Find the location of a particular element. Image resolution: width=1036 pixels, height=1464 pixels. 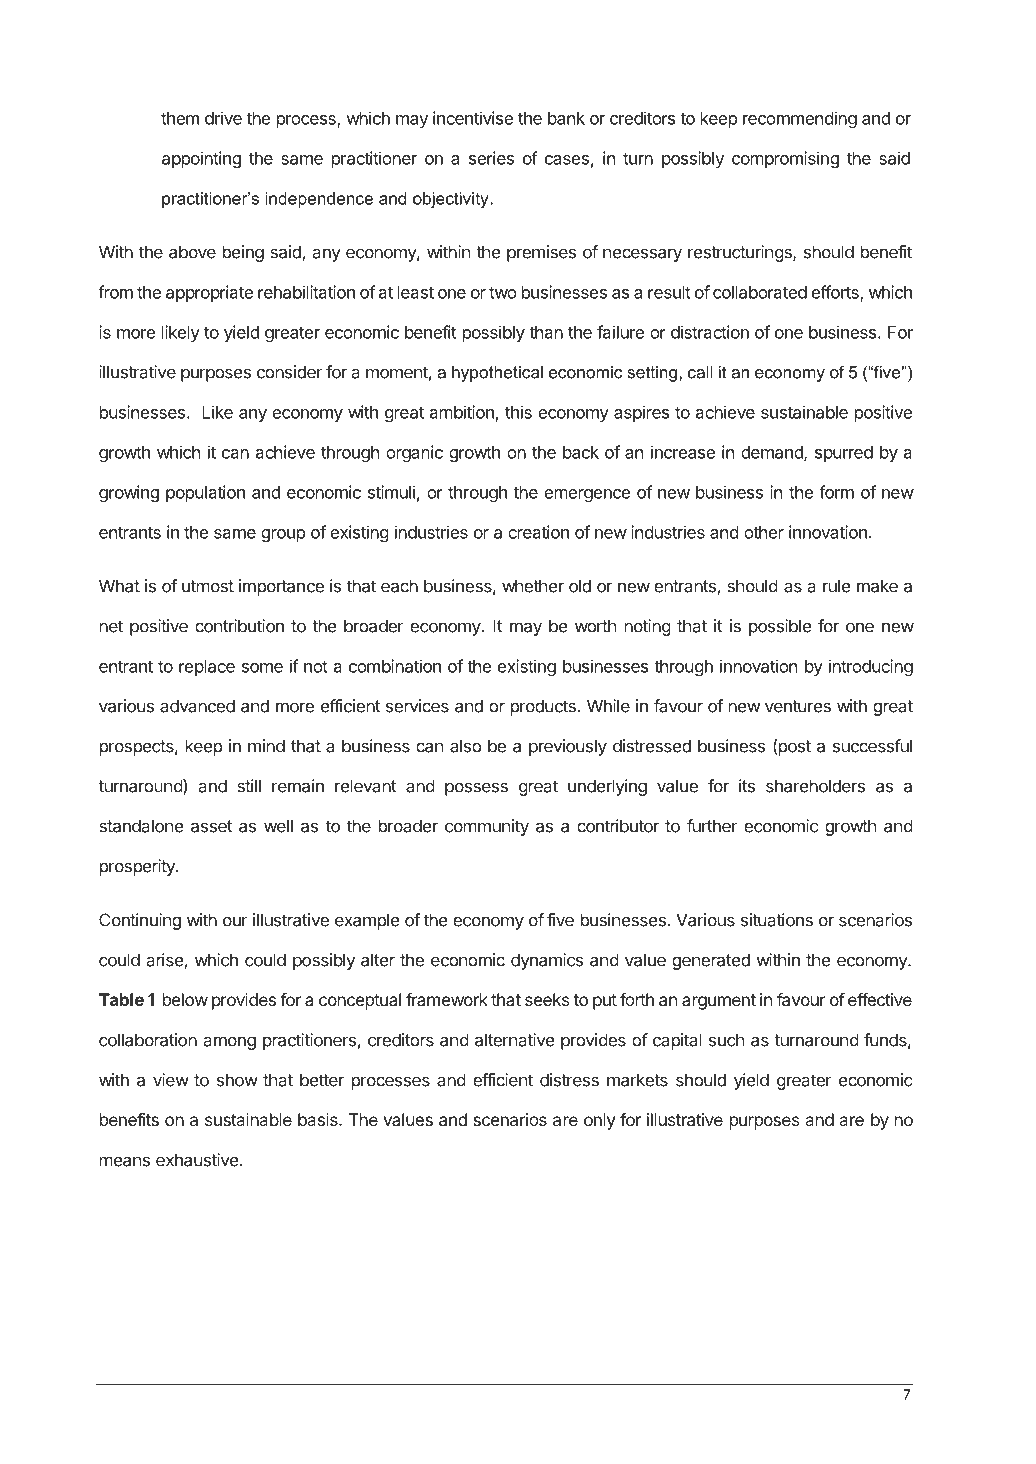

appointing is located at coordinates (201, 159).
